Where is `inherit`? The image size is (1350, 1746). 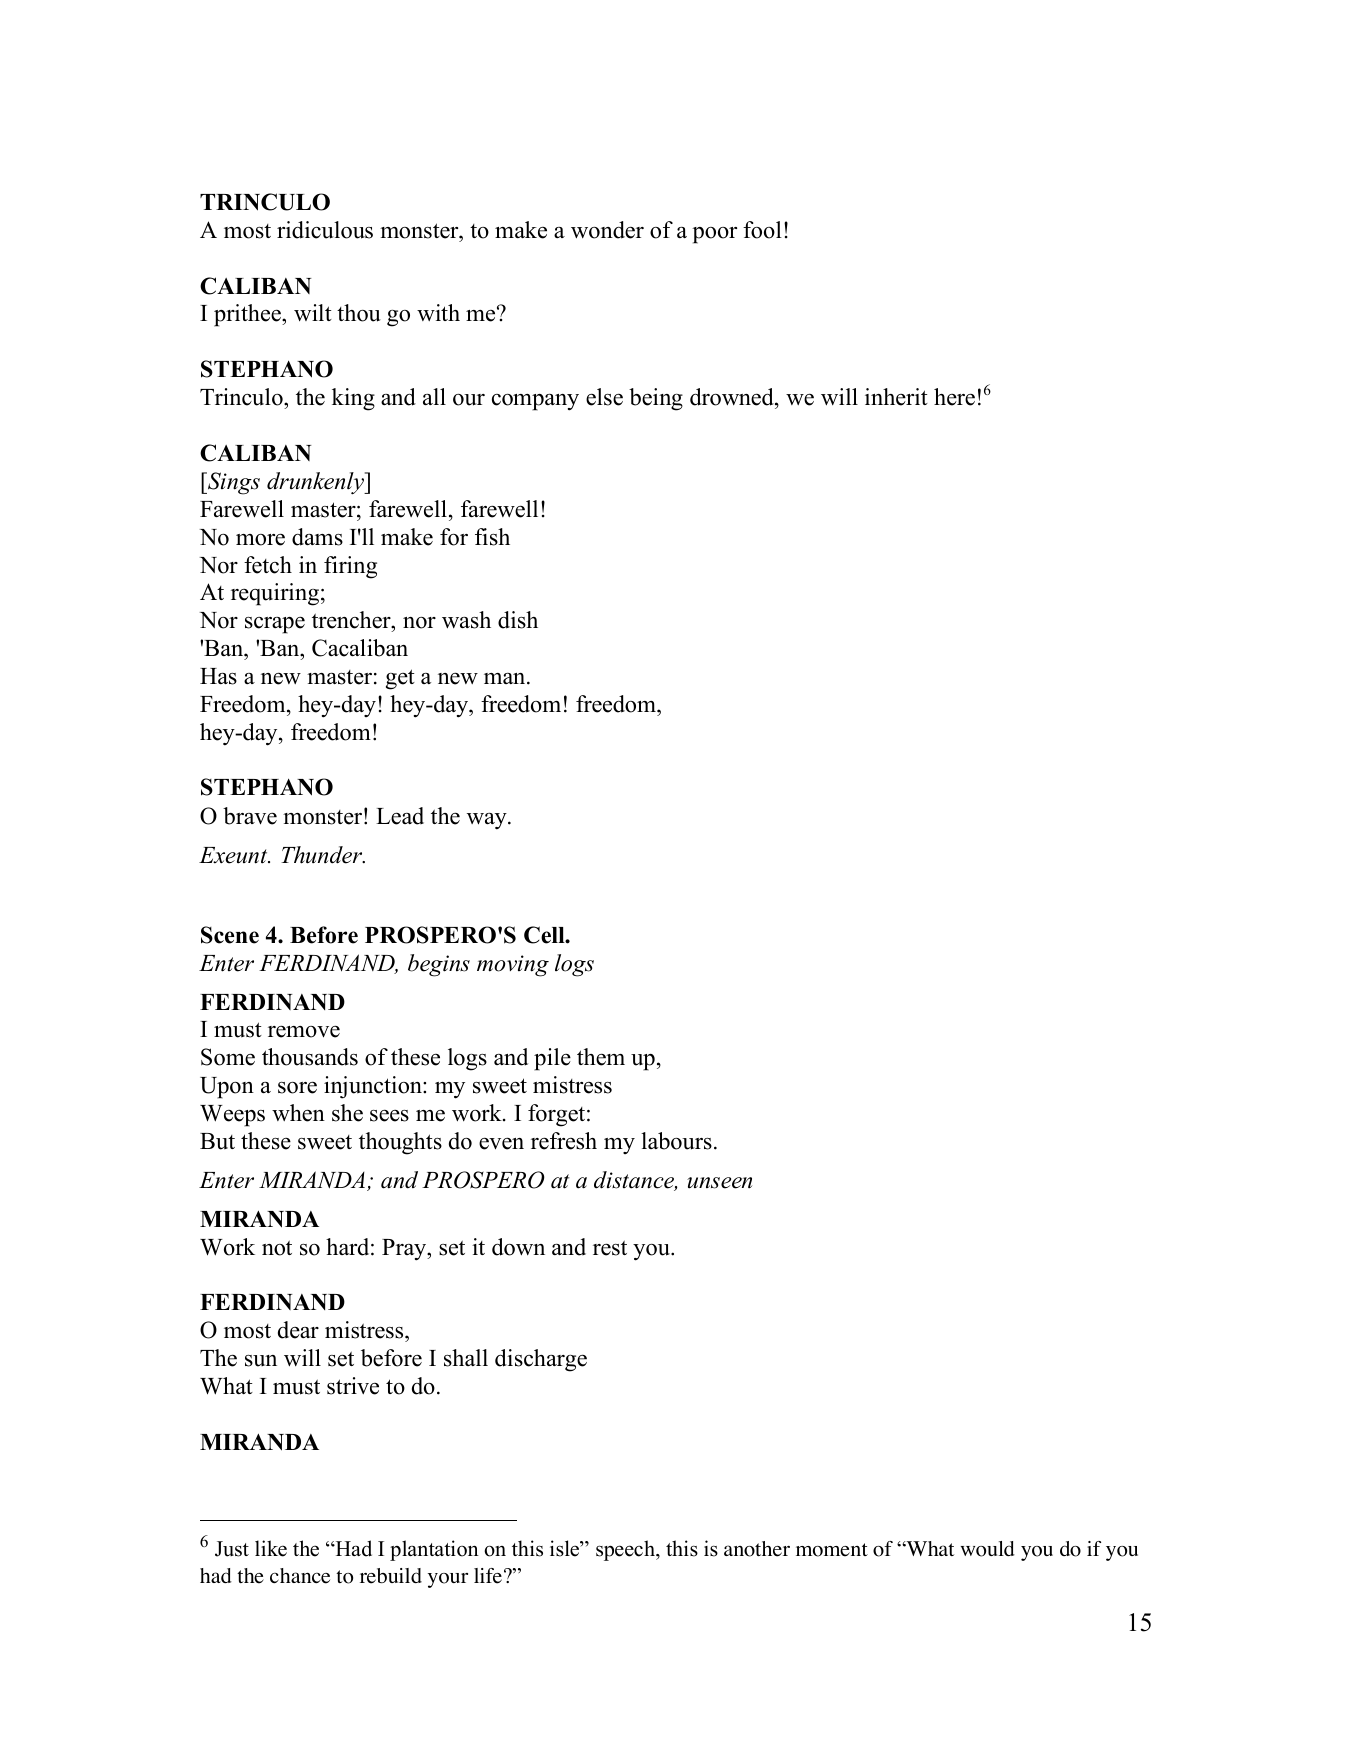
inherit is located at coordinates (896, 397).
